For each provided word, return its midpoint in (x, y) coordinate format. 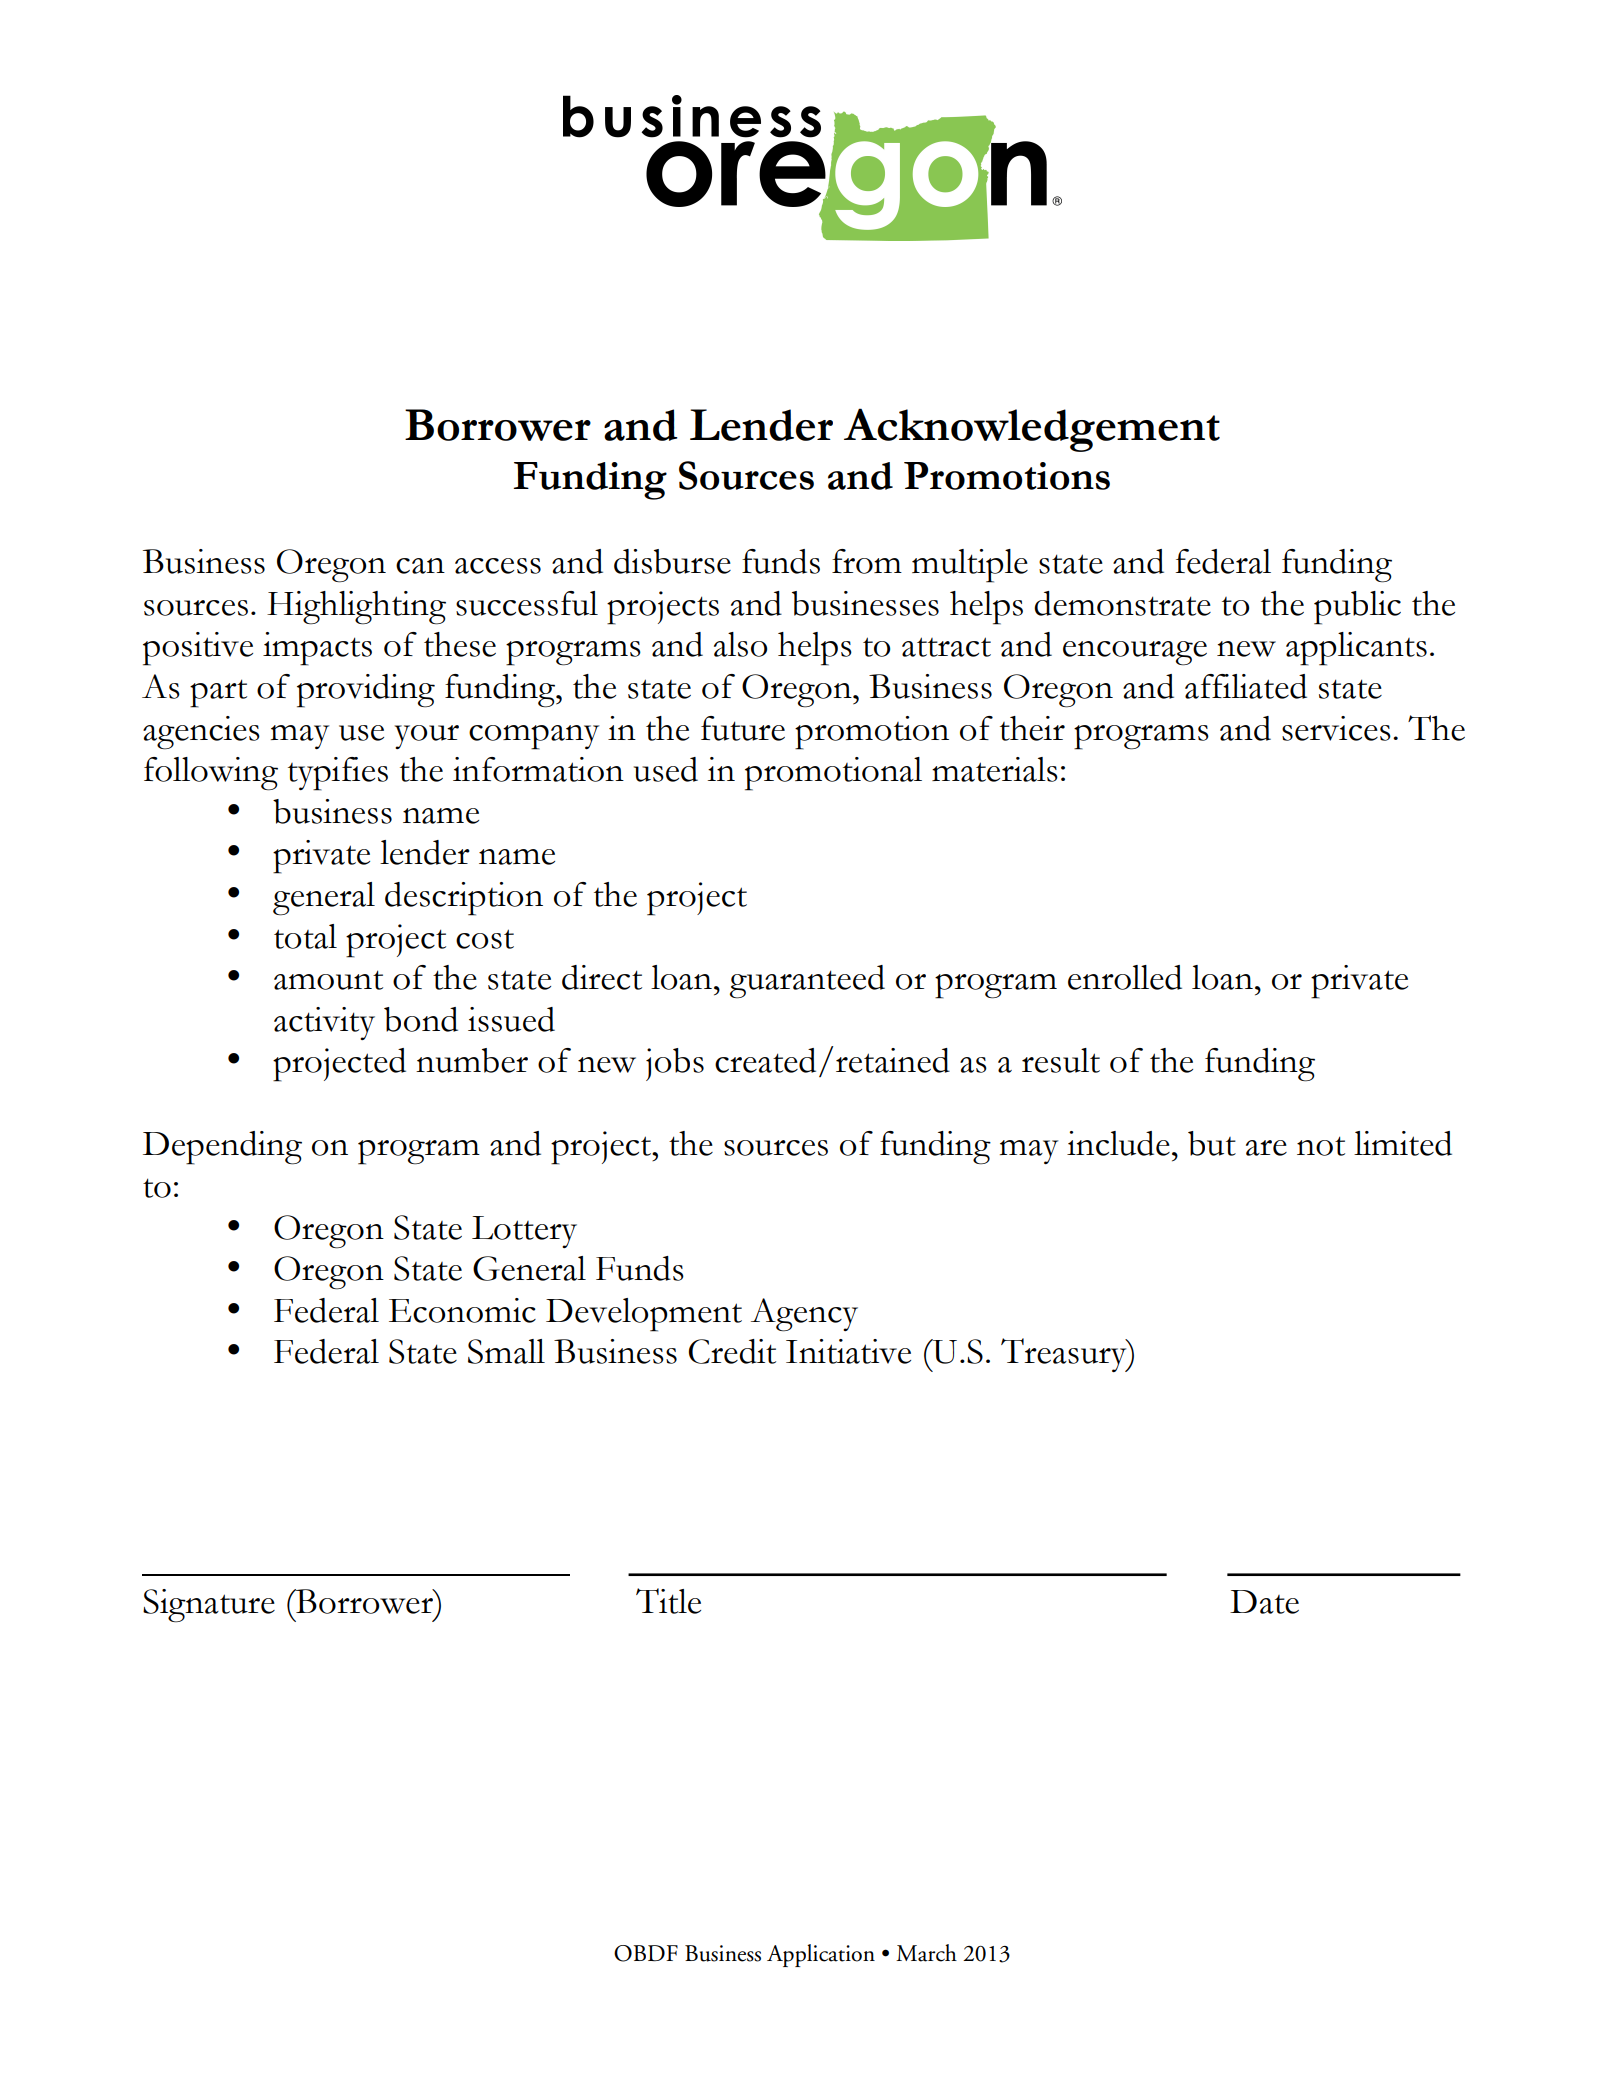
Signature (209, 1606)
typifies (338, 774)
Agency (804, 1315)
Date (1264, 1602)
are (1266, 1148)
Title (668, 1601)
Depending (222, 1148)
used (666, 769)
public (1357, 608)
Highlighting (356, 608)
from (867, 561)
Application (821, 1955)
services (1336, 728)
